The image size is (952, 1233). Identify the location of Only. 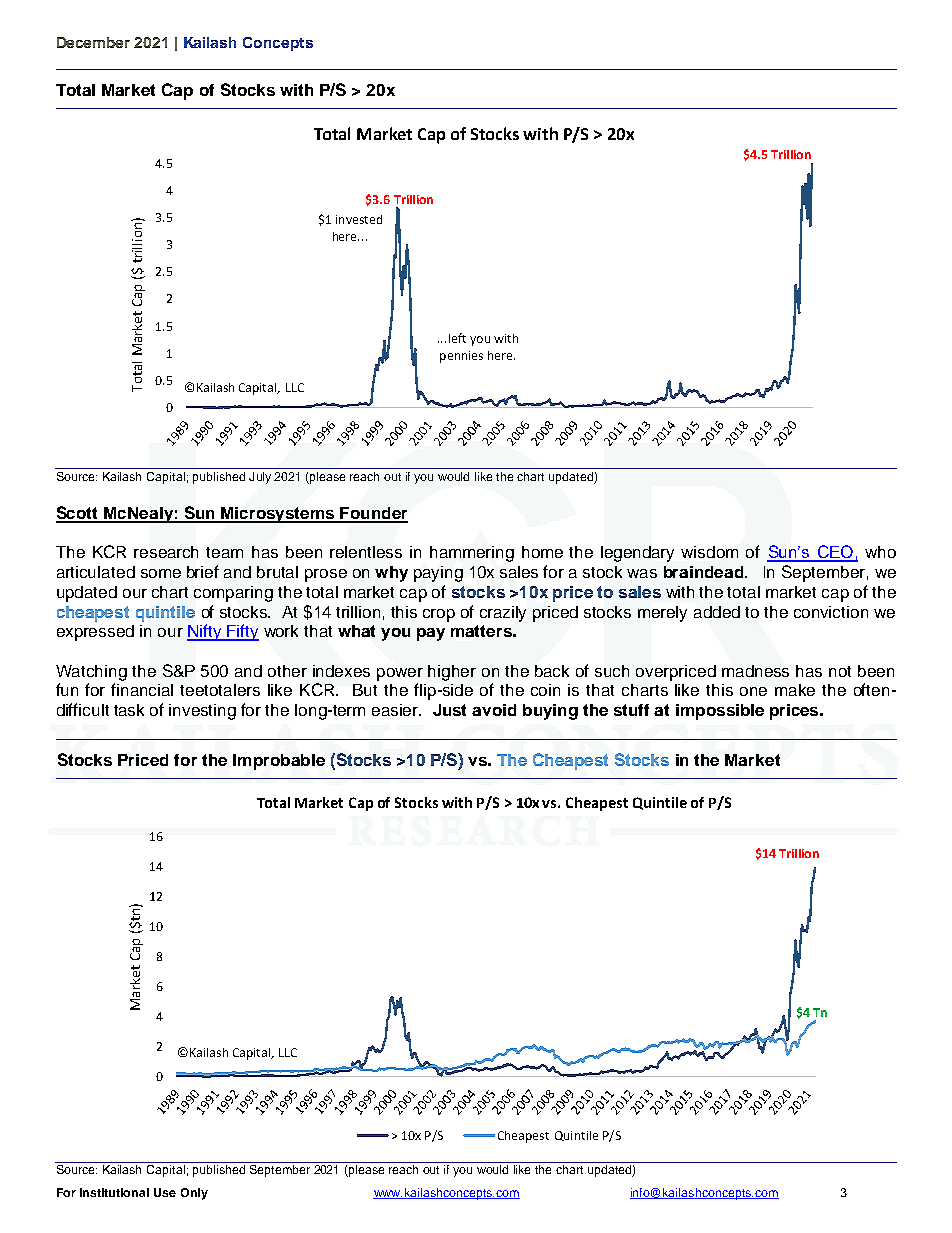
(194, 1194).
